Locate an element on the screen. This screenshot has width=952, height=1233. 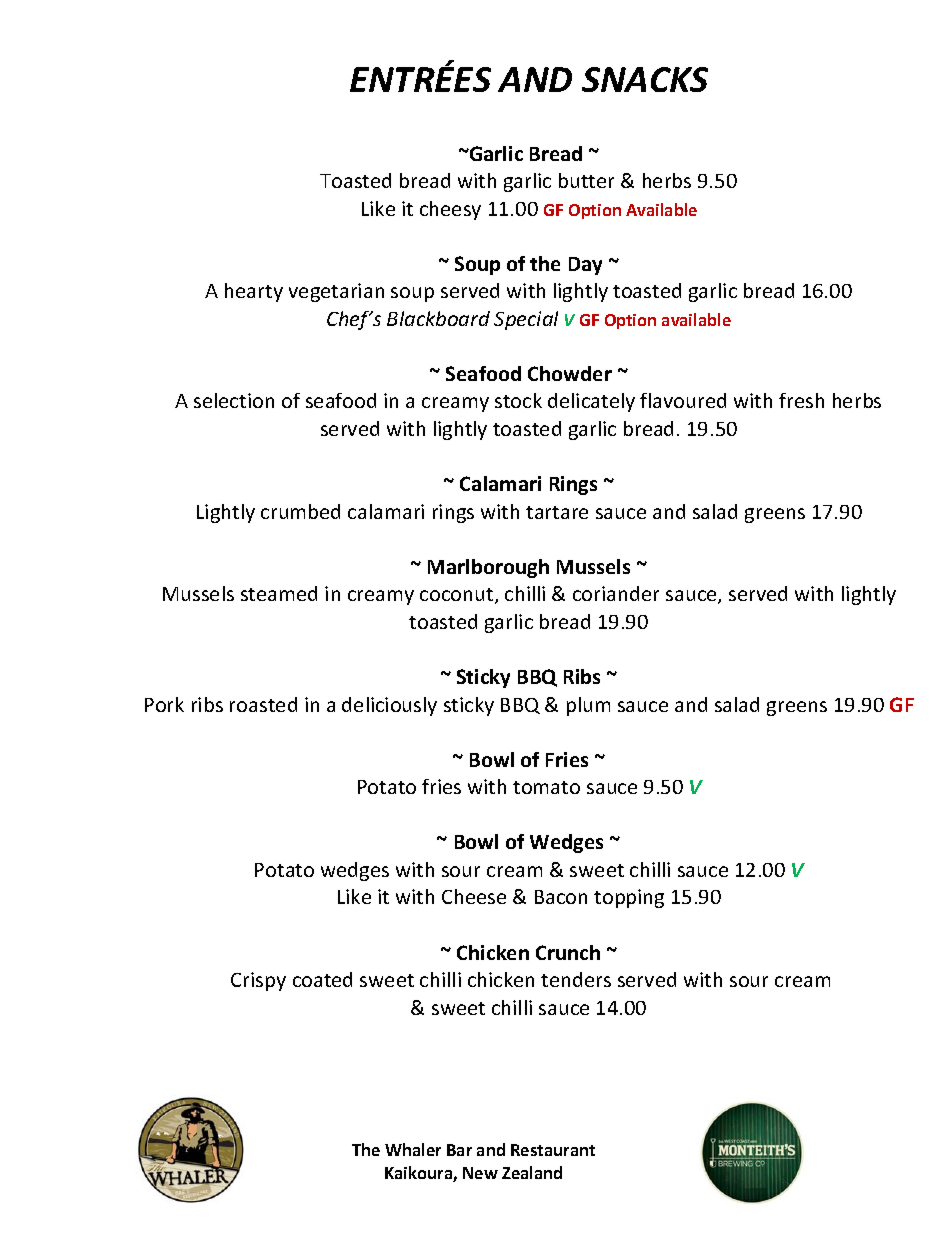
selection is located at coordinates (234, 400).
